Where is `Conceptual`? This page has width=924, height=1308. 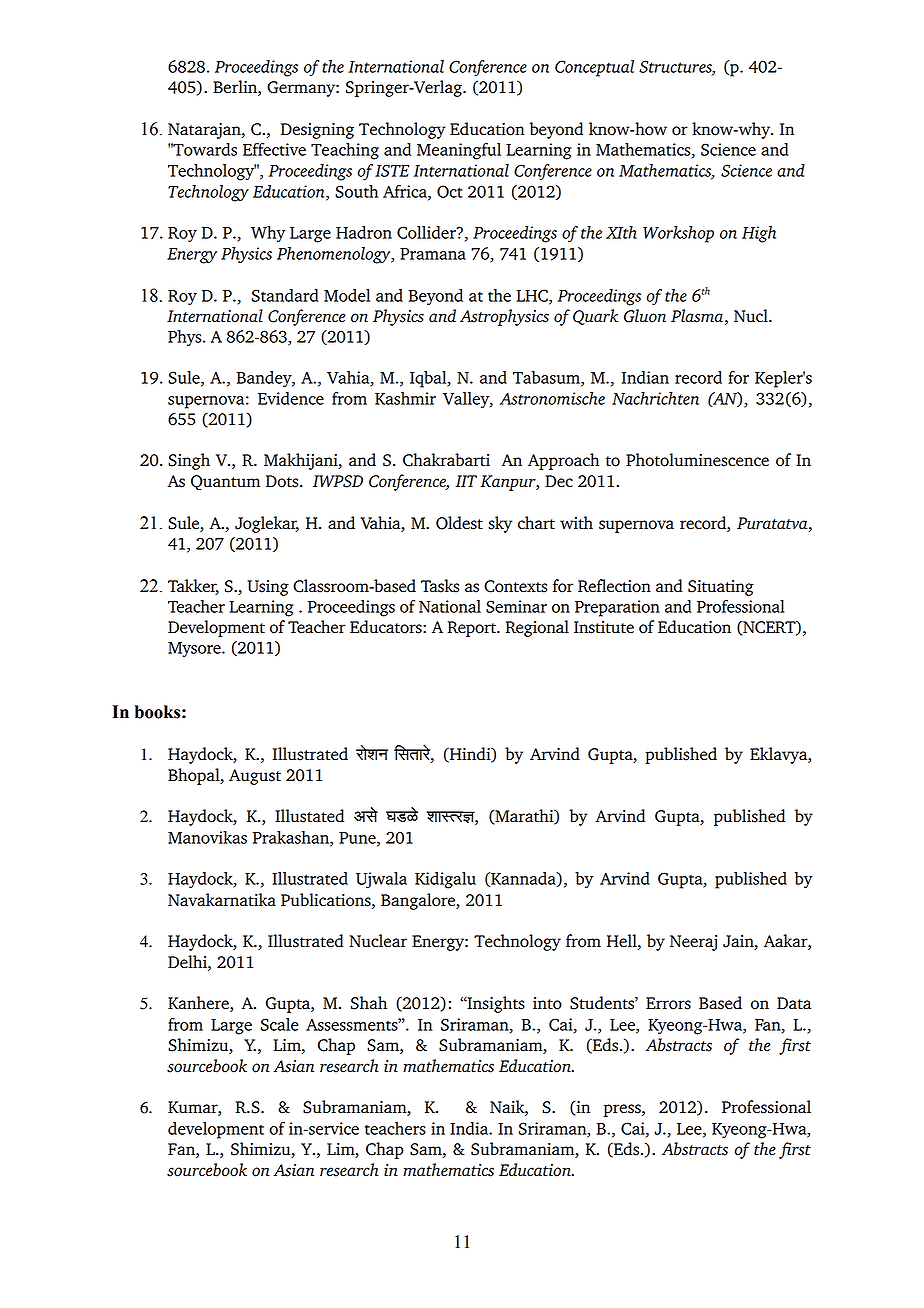 Conceptual is located at coordinates (594, 68).
